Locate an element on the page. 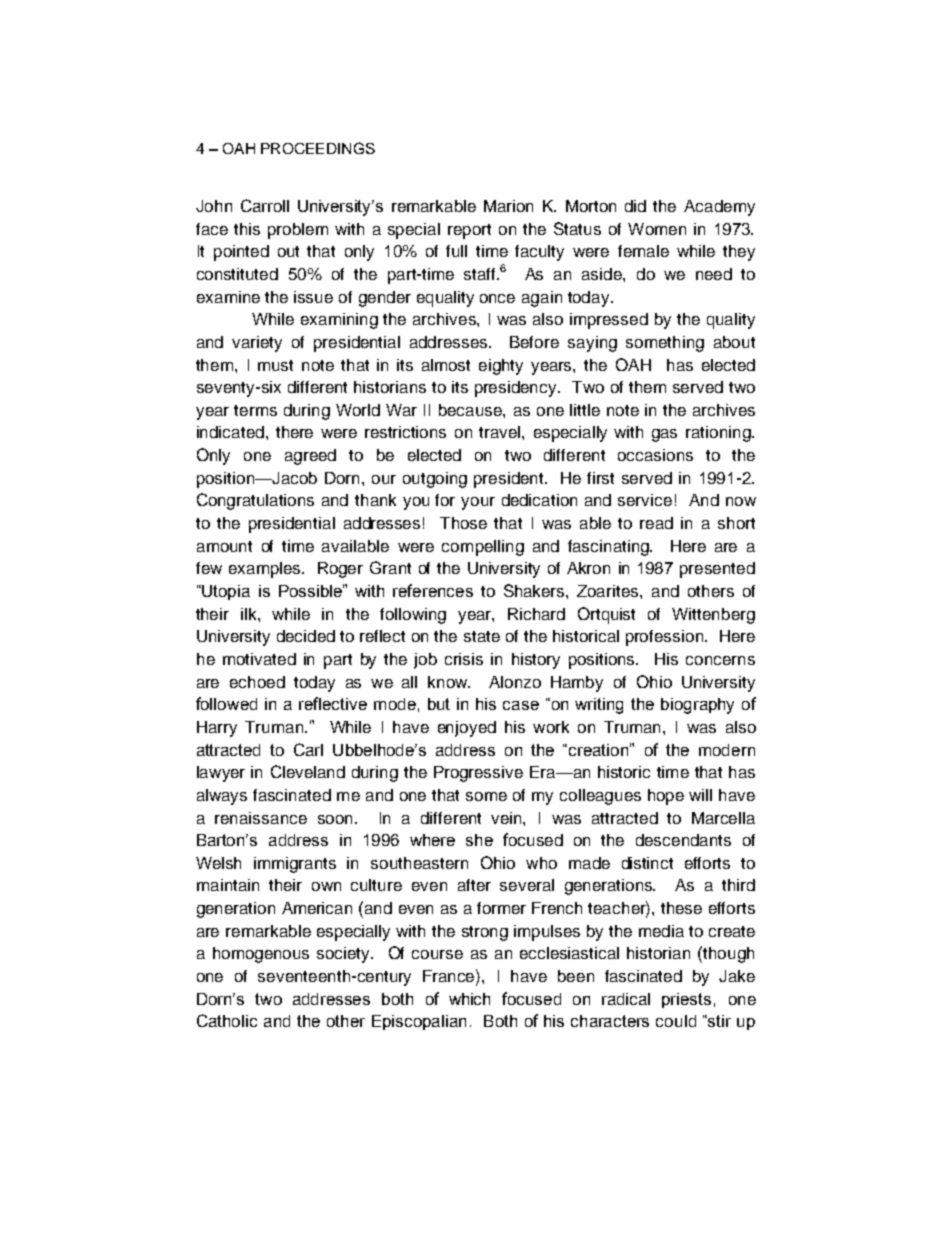 The height and width of the page is (1233, 952). Carroll is located at coordinates (265, 205).
